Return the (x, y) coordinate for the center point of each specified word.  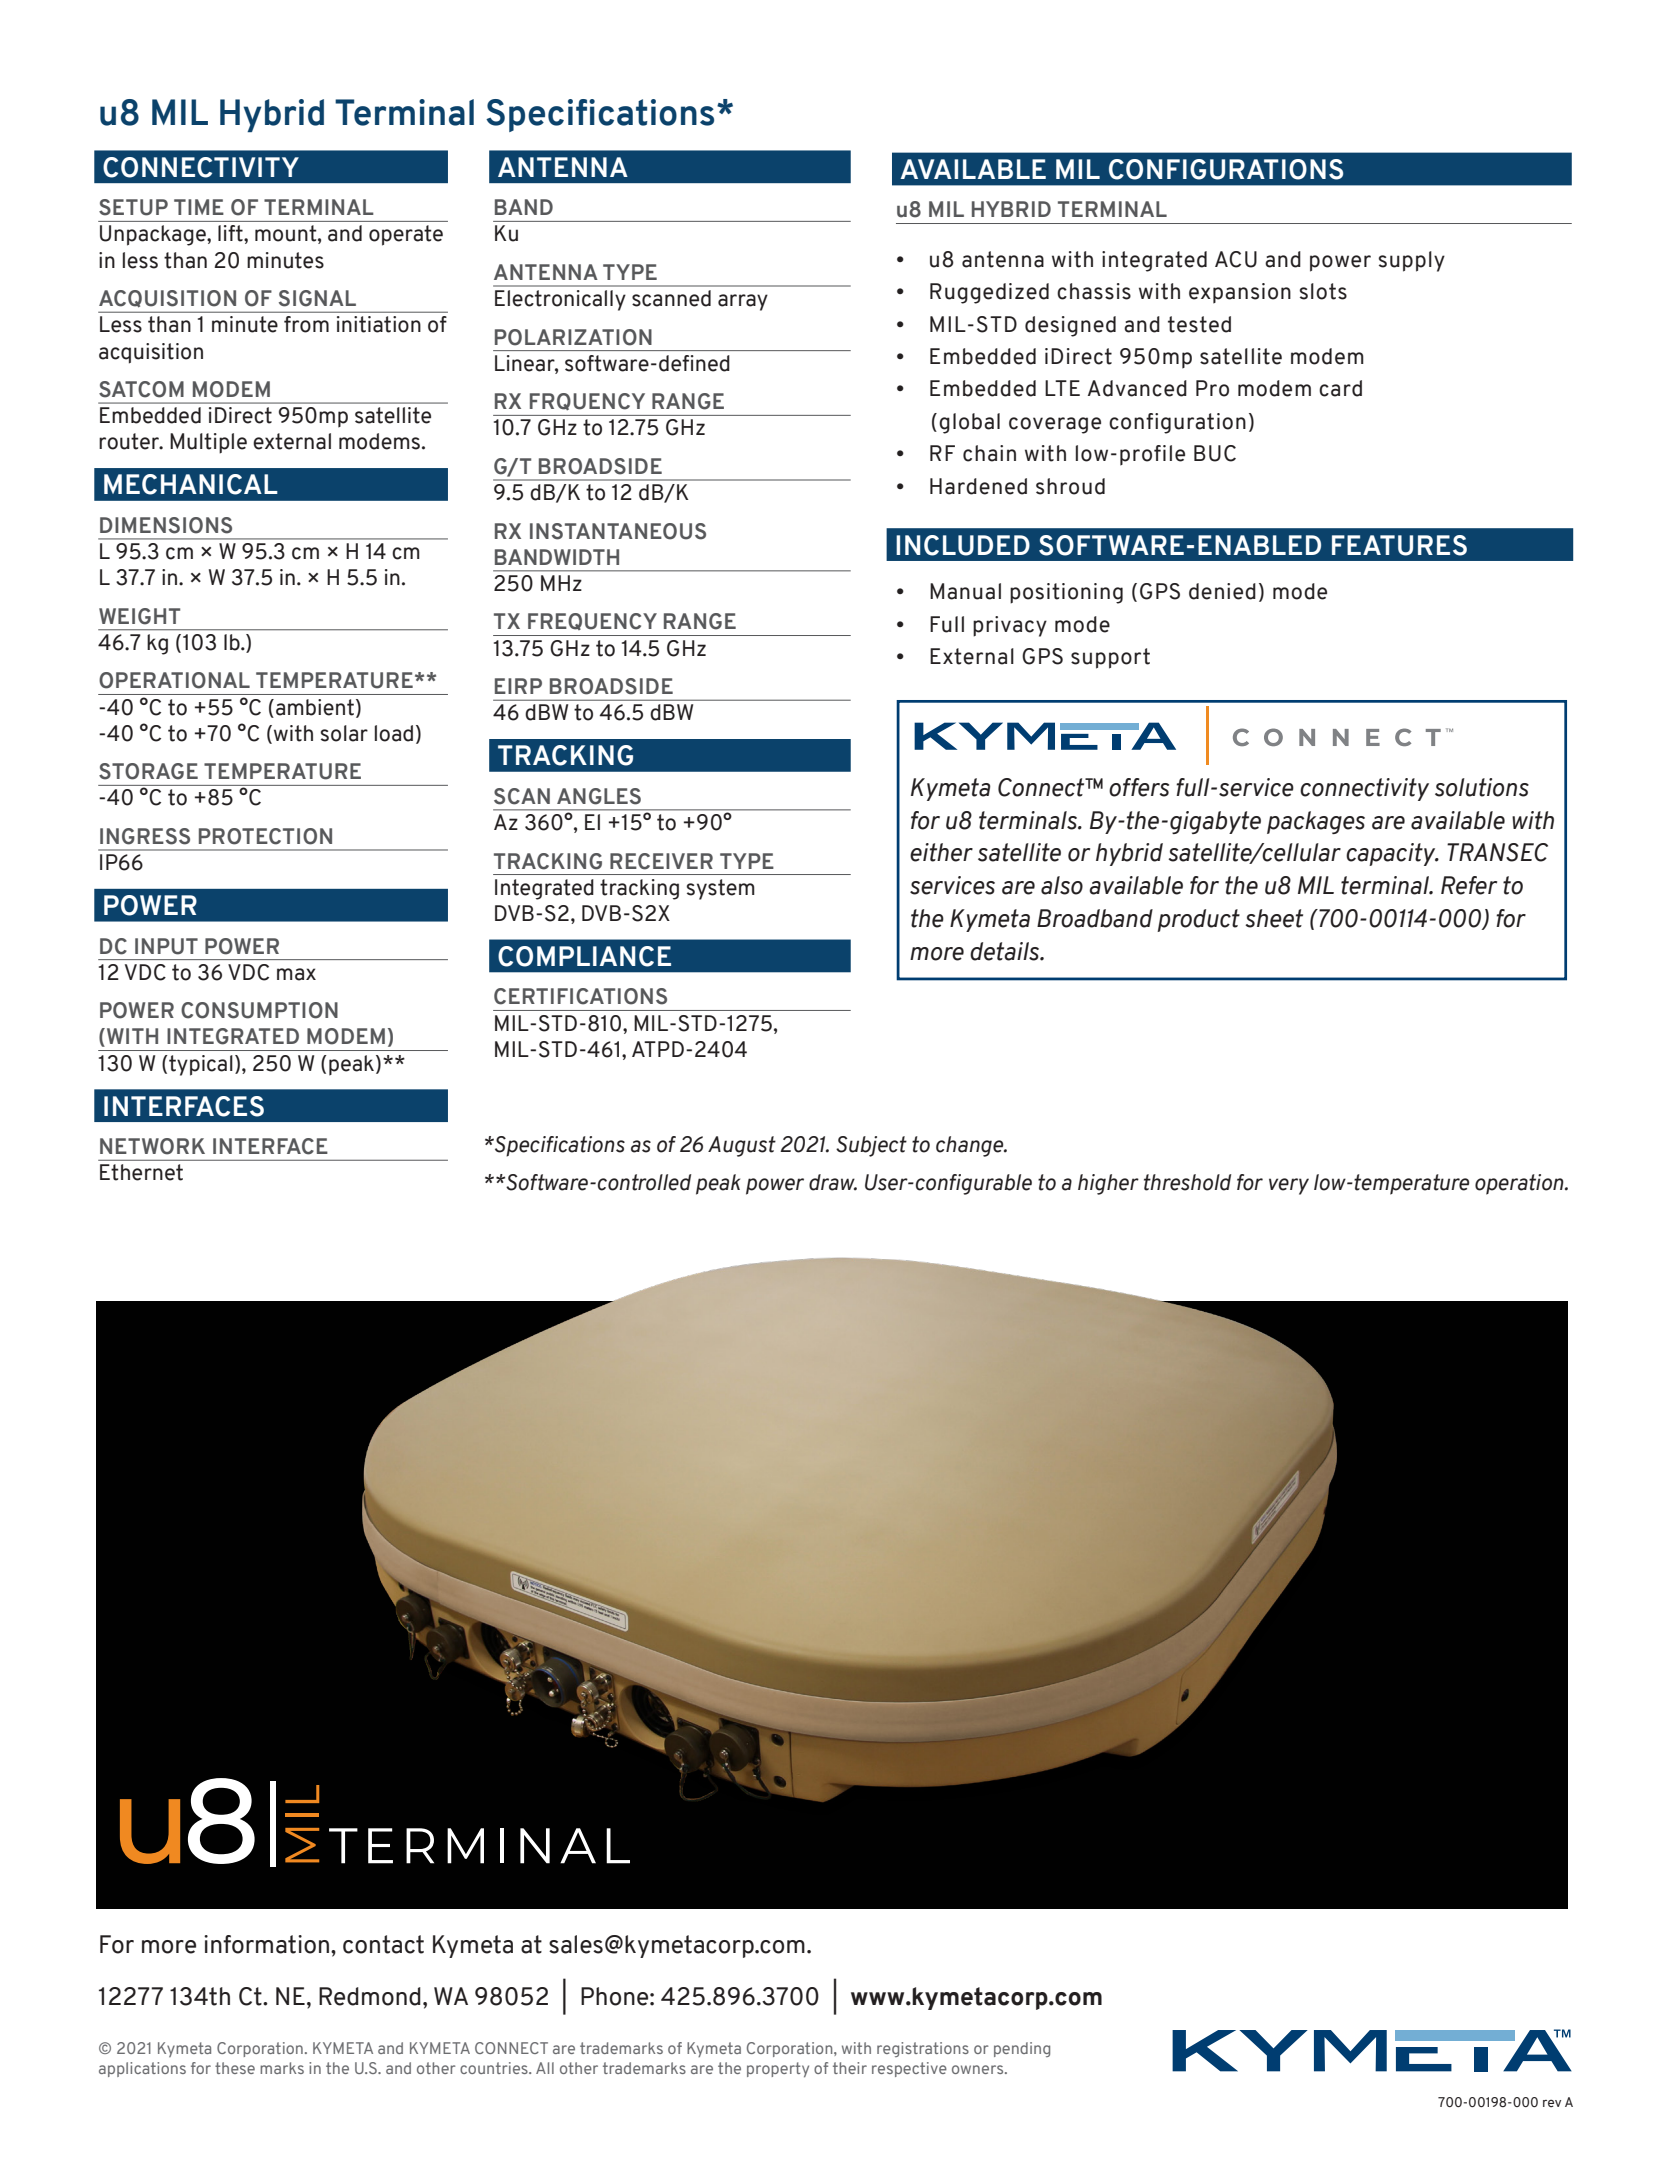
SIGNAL (317, 298)
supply (1412, 261)
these (235, 2068)
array (743, 302)
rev (1552, 2103)
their (850, 2068)
